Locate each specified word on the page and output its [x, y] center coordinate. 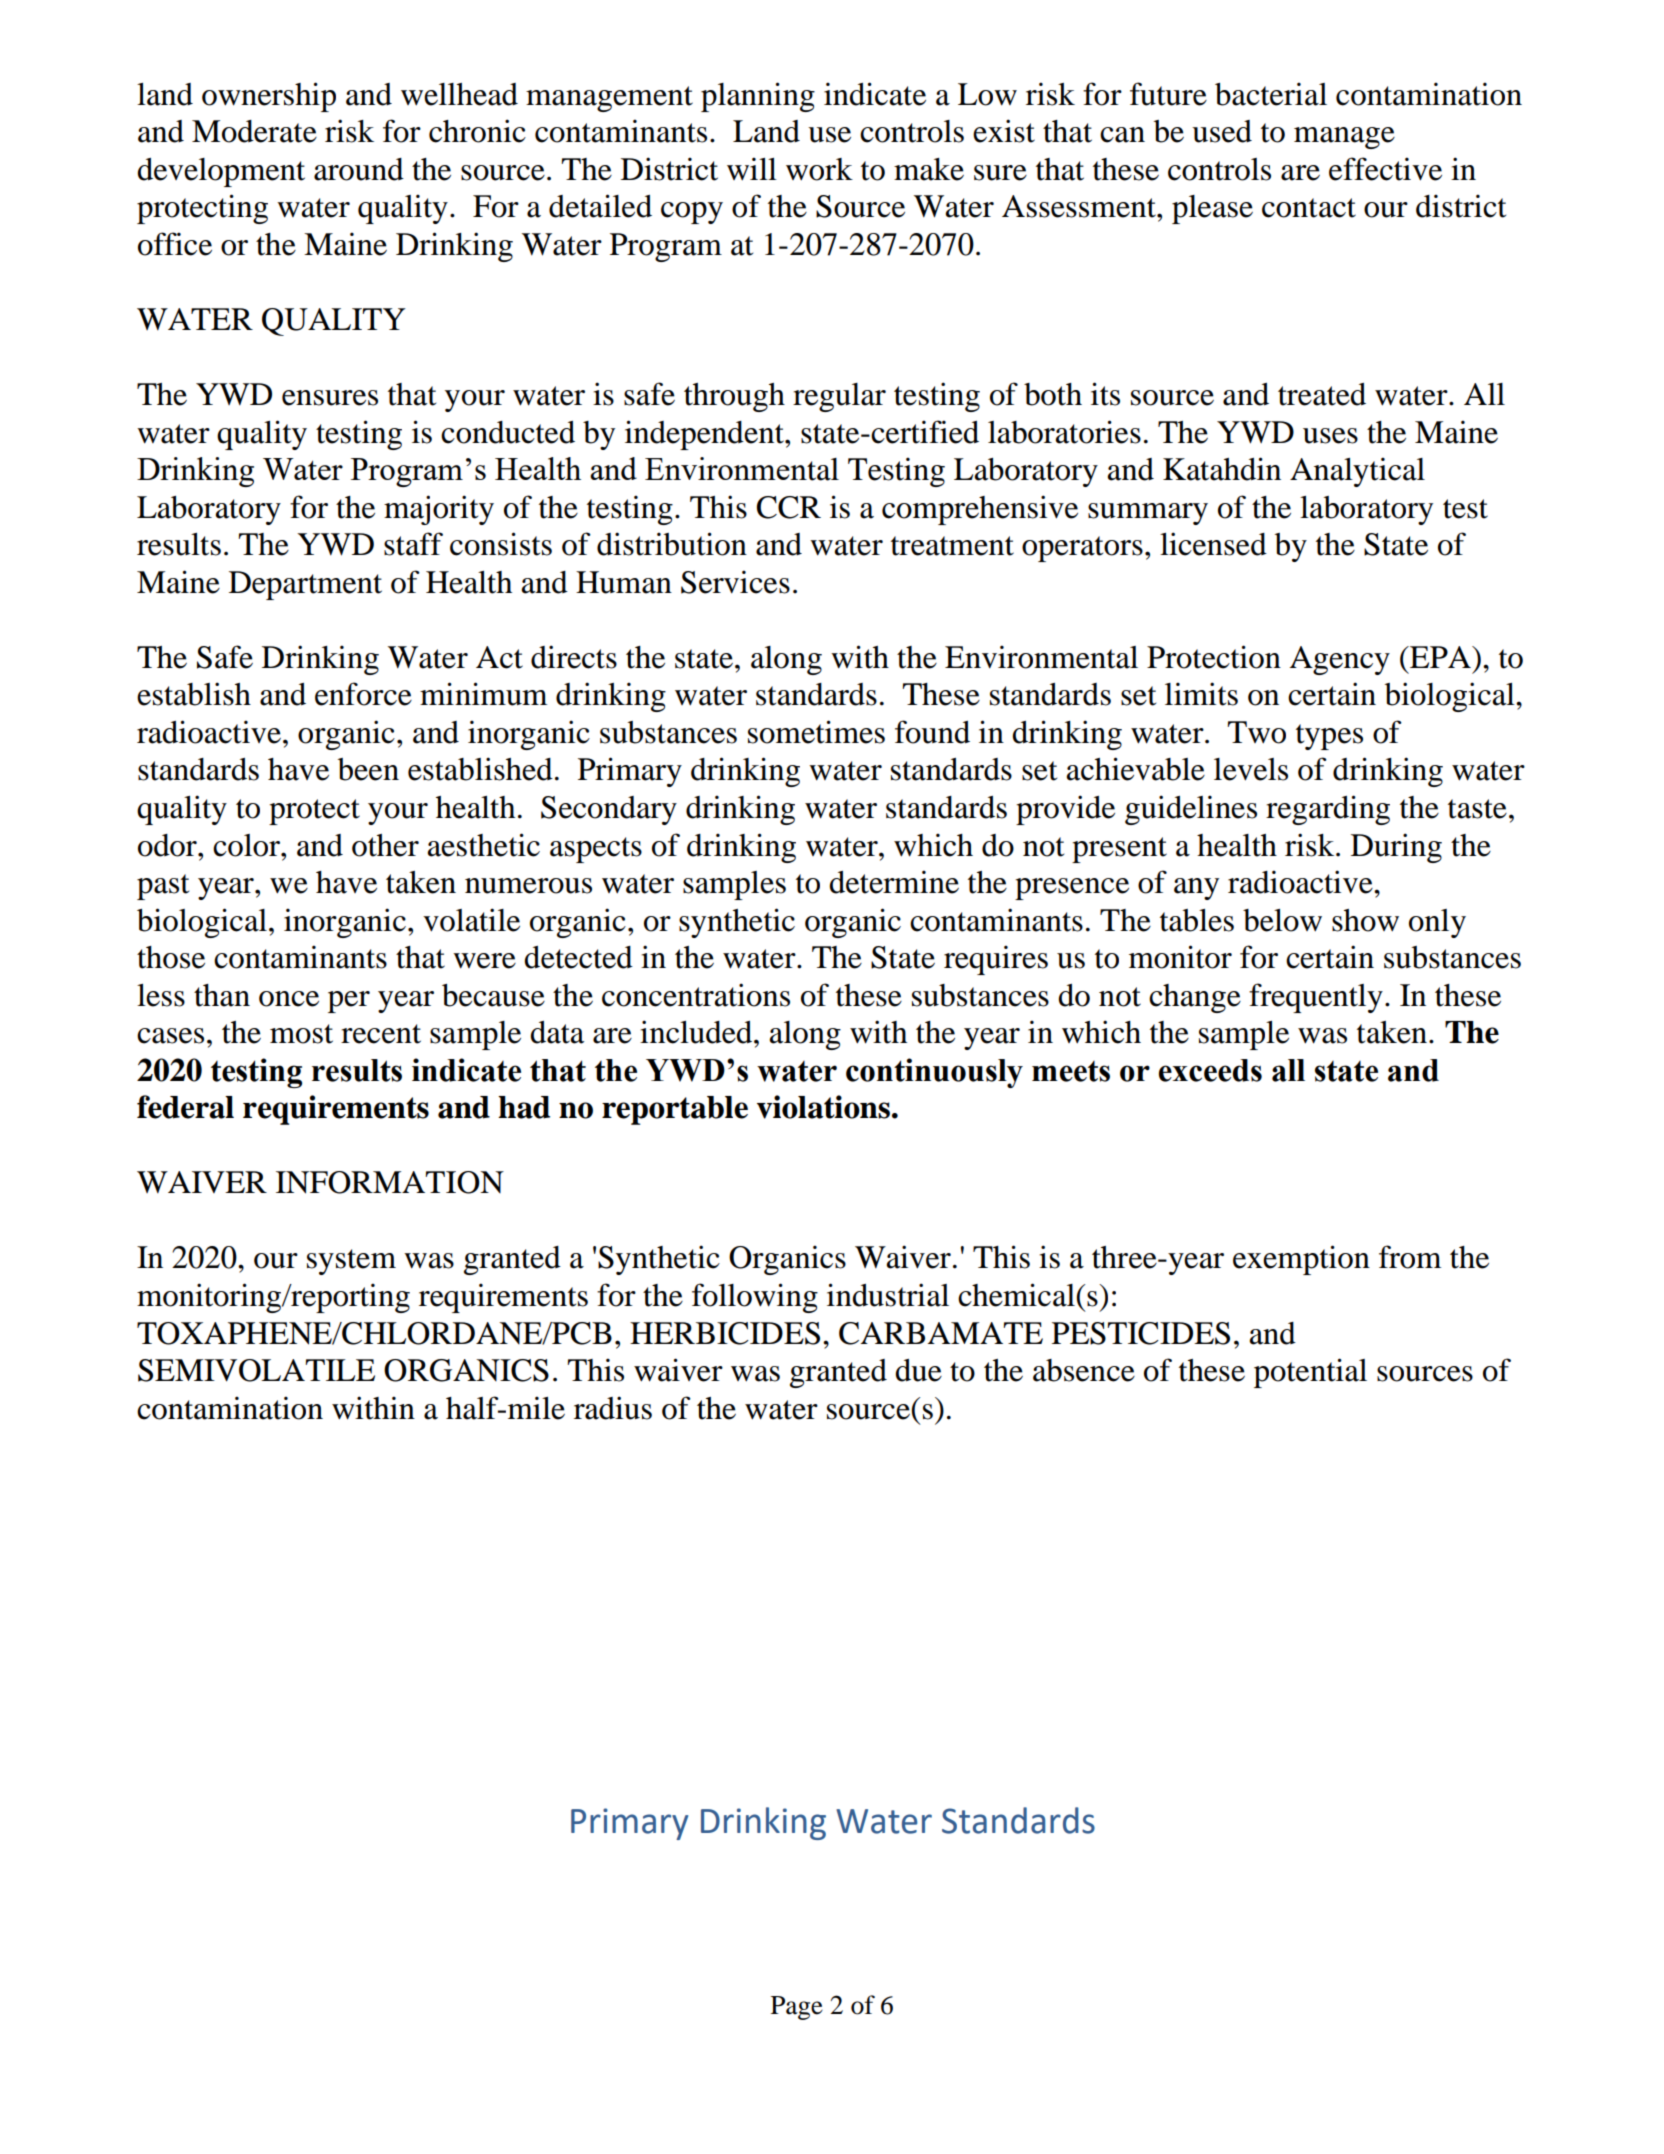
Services [735, 582]
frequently [1316, 998]
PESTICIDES [1141, 1333]
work [819, 169]
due [918, 1370]
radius [613, 1408]
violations [823, 1107]
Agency [1340, 660]
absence [1084, 1370]
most [301, 1034]
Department [305, 585]
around [359, 169]
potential [1310, 1373]
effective [1385, 169]
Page [797, 2008]
